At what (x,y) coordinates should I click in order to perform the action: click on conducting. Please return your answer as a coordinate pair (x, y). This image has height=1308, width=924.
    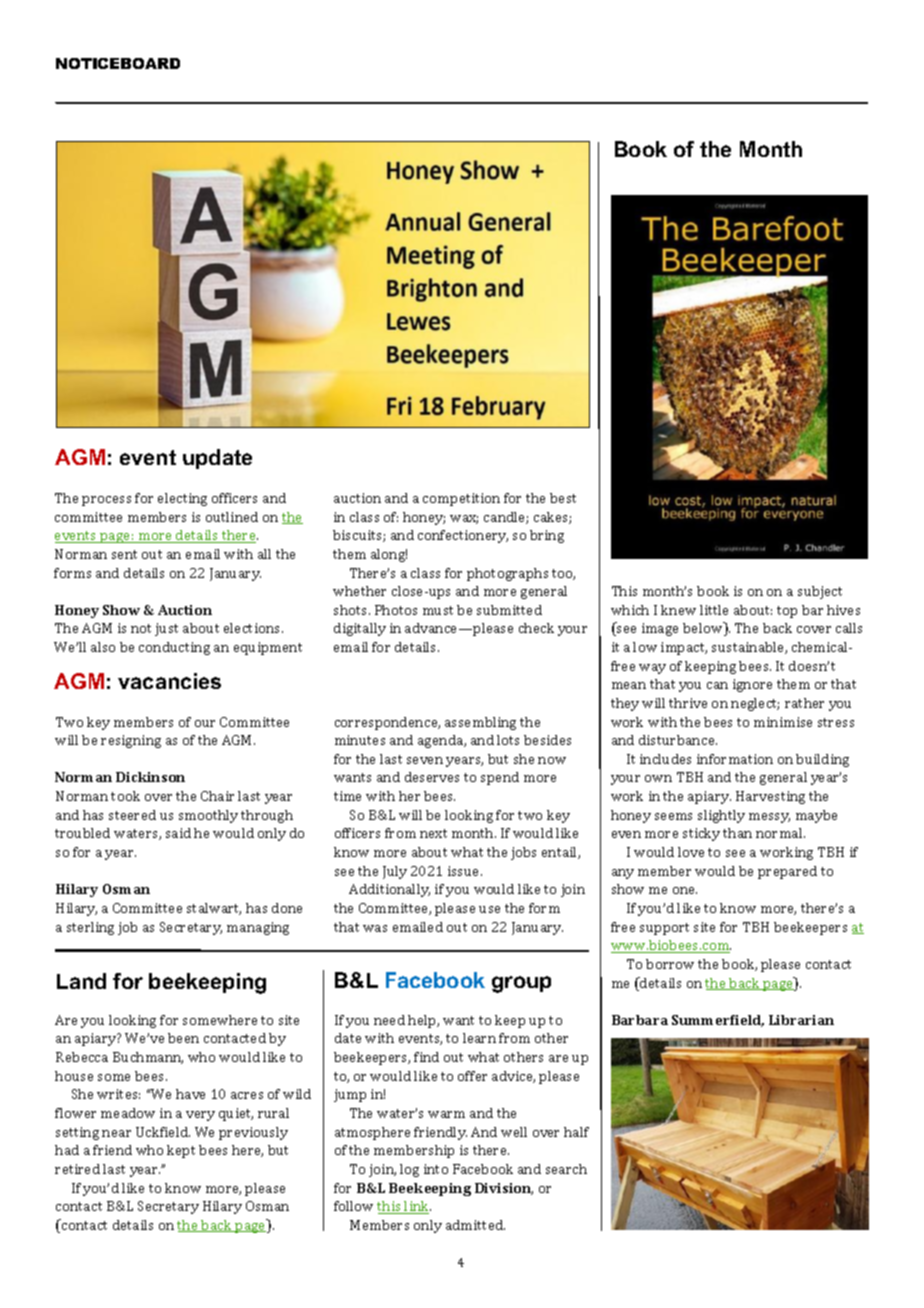
    Looking at the image, I should click on (174, 648).
